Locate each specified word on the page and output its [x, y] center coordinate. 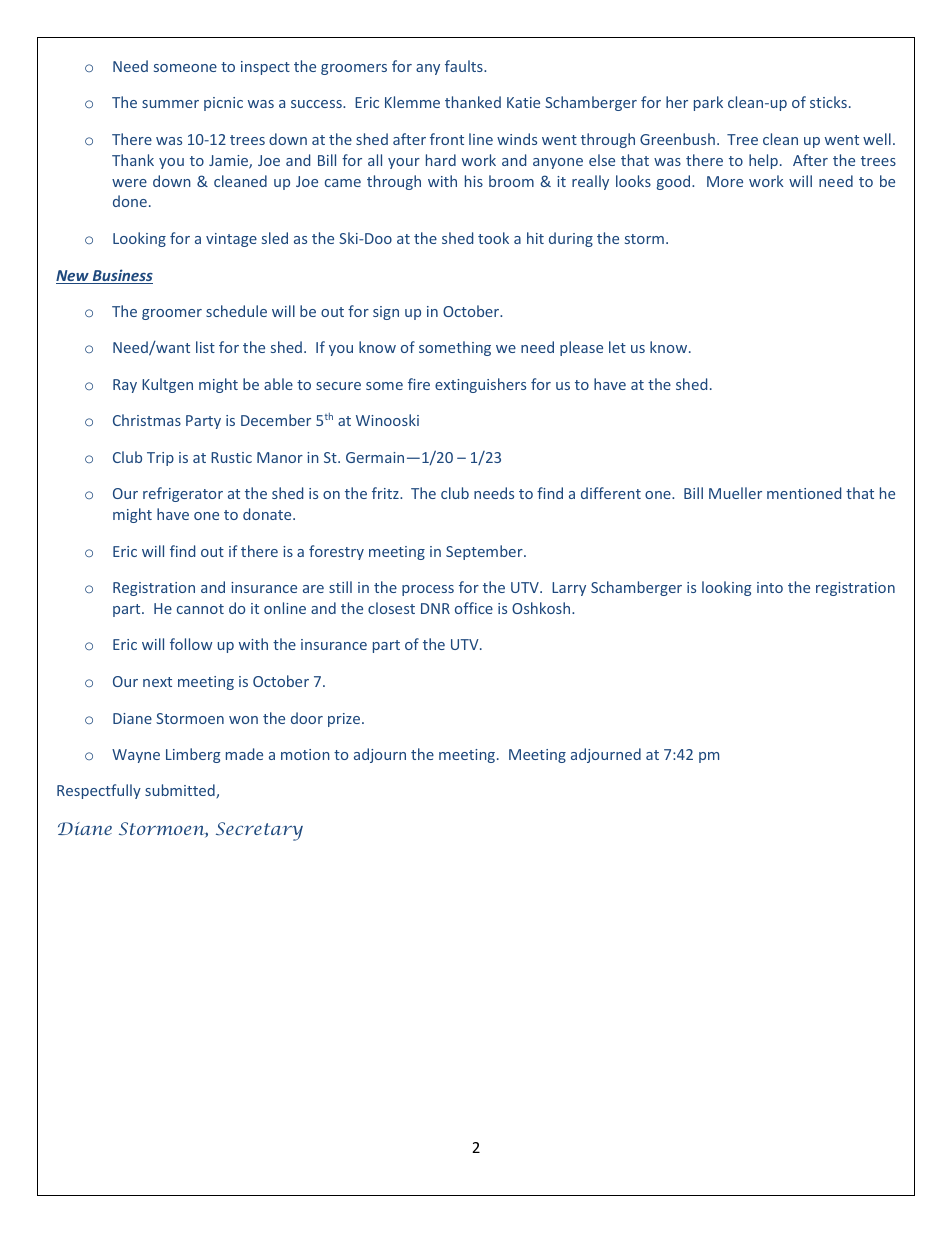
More [725, 181]
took [493, 238]
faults [465, 66]
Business [121, 276]
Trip [160, 459]
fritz [386, 493]
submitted [181, 791]
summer [170, 104]
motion [305, 754]
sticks [828, 102]
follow [191, 644]
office [474, 608]
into [770, 587]
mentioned [804, 493]
